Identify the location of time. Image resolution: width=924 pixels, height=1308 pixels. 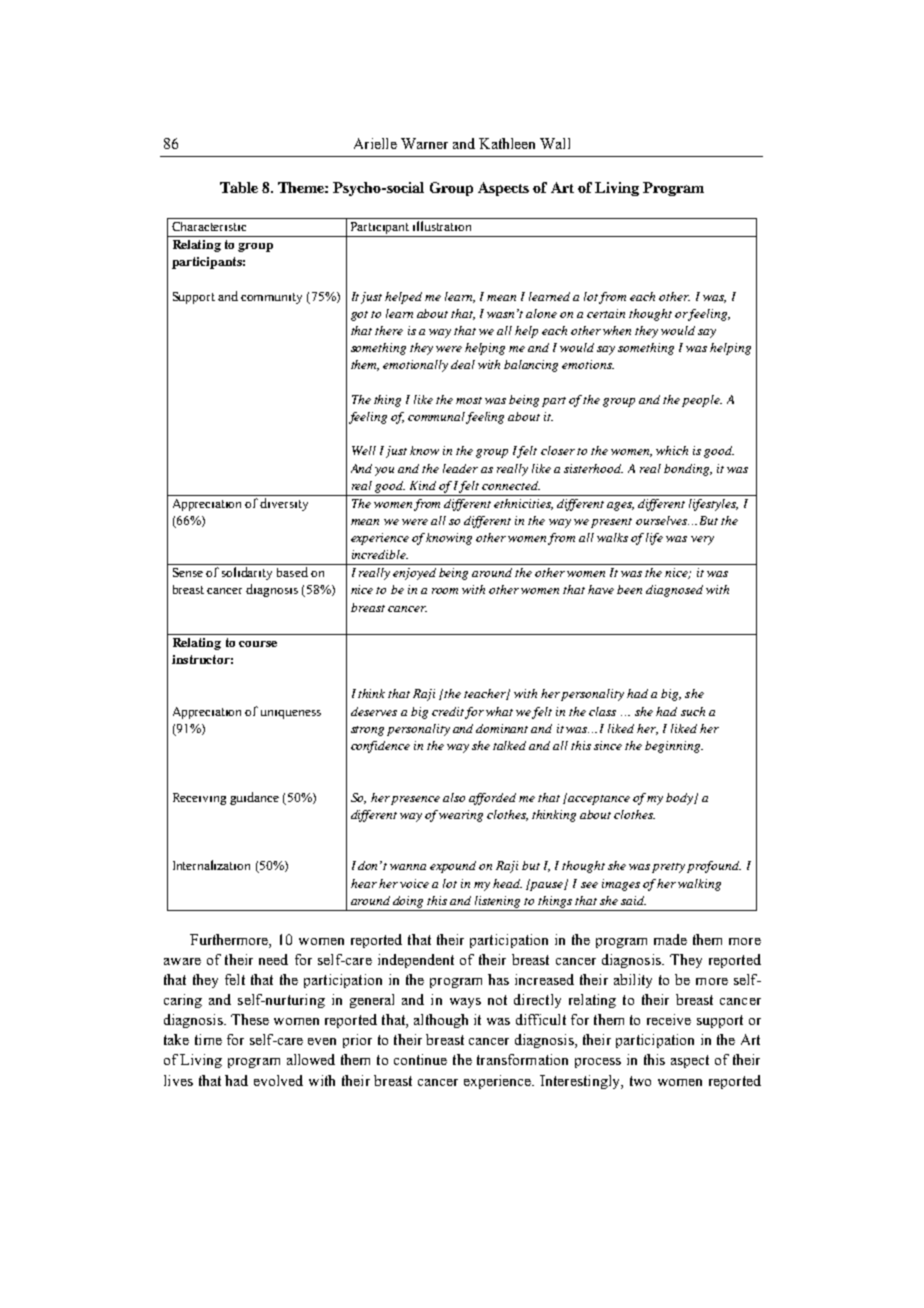
(208, 1039).
